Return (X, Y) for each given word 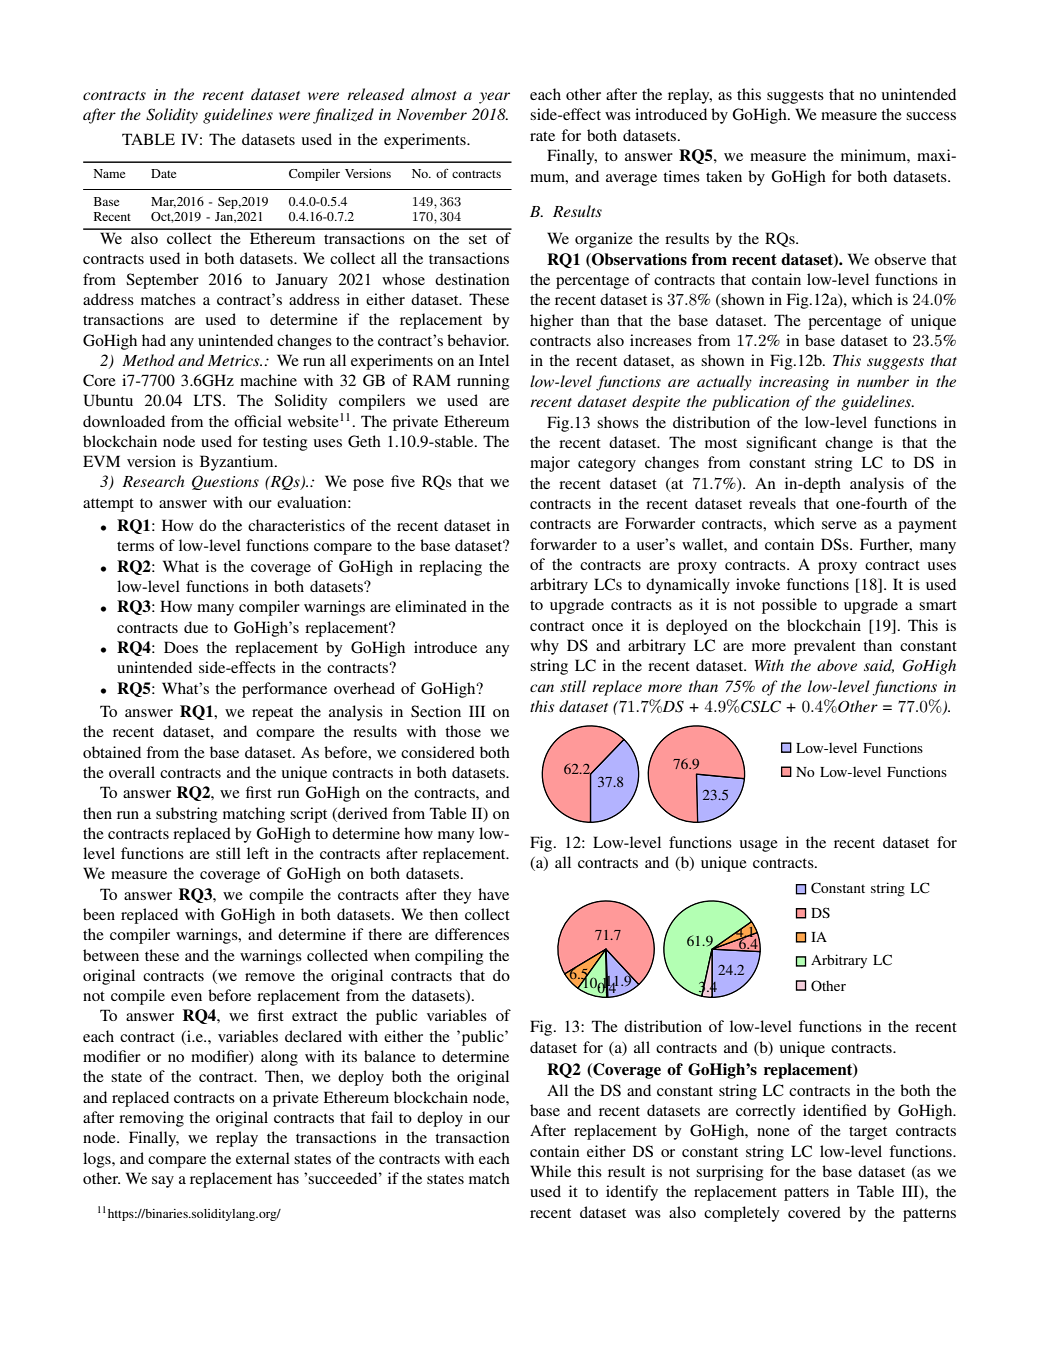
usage (758, 846)
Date (163, 173)
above (837, 665)
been (99, 914)
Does (181, 647)
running (483, 382)
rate (542, 136)
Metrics (235, 360)
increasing (794, 383)
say (163, 1182)
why (544, 647)
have (493, 894)
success (931, 116)
